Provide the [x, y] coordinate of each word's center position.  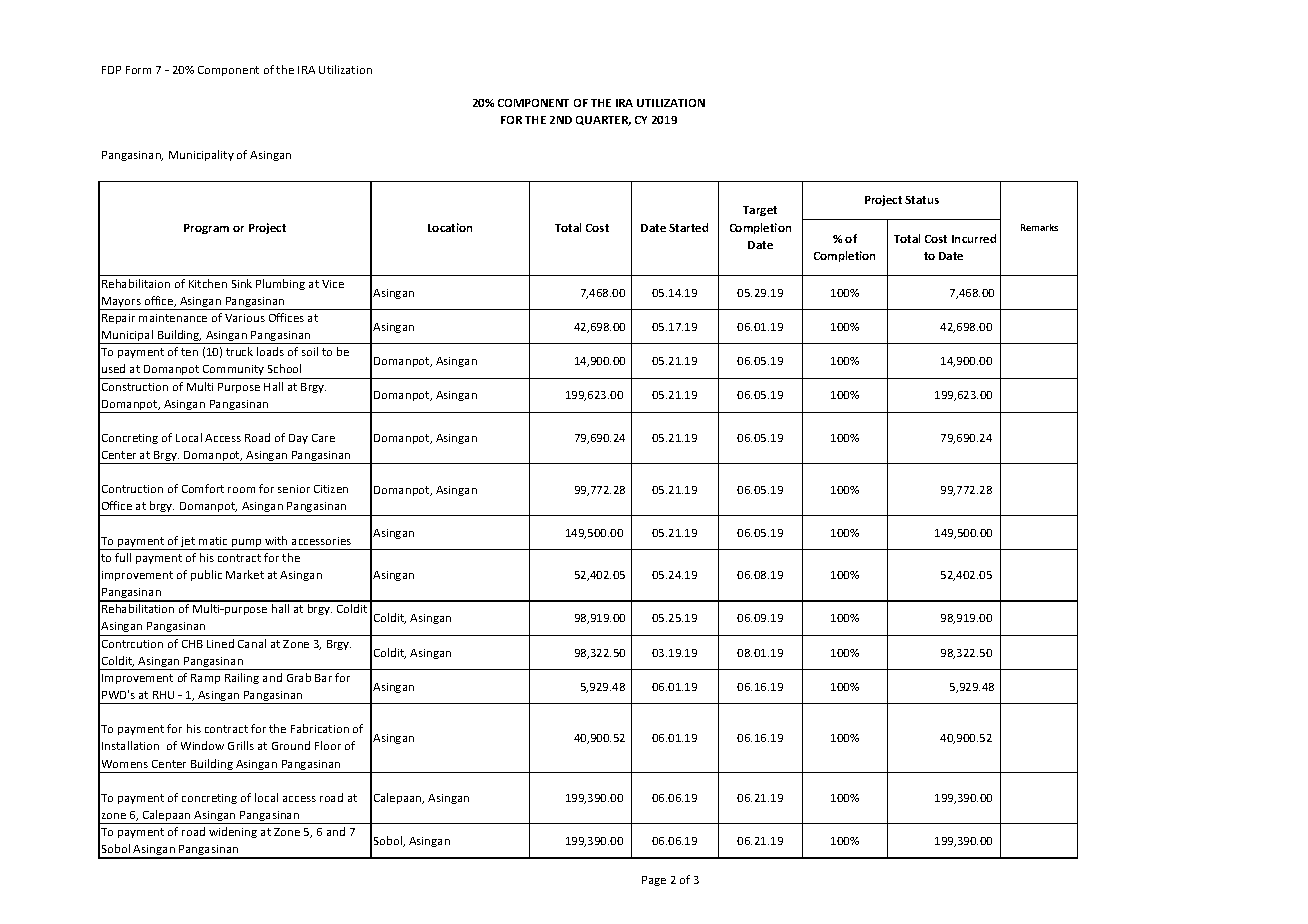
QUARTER [603, 121]
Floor [328, 745]
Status [922, 200]
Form [138, 70]
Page [654, 881]
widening [233, 832]
